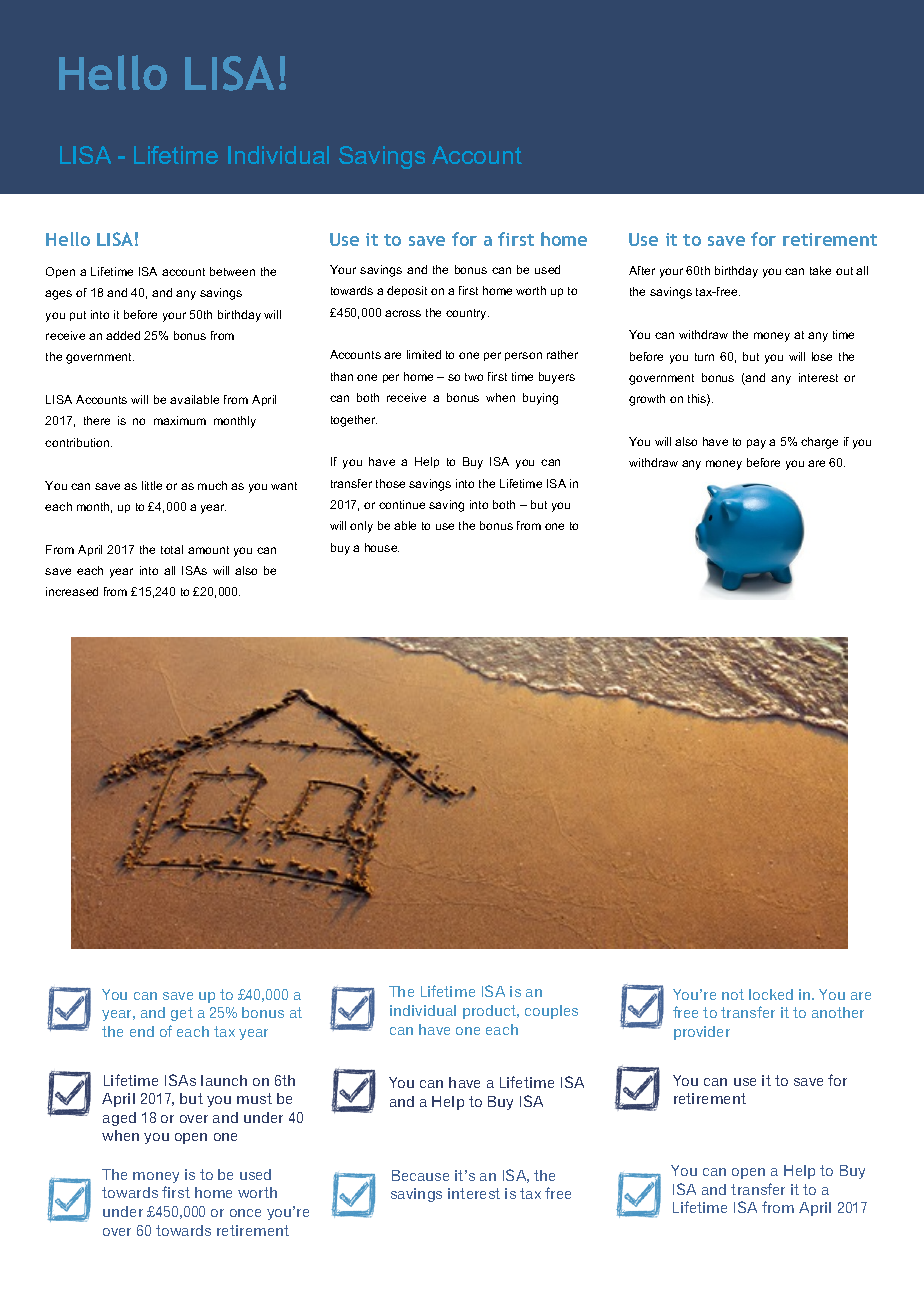  I want to click on house, so click(382, 547).
